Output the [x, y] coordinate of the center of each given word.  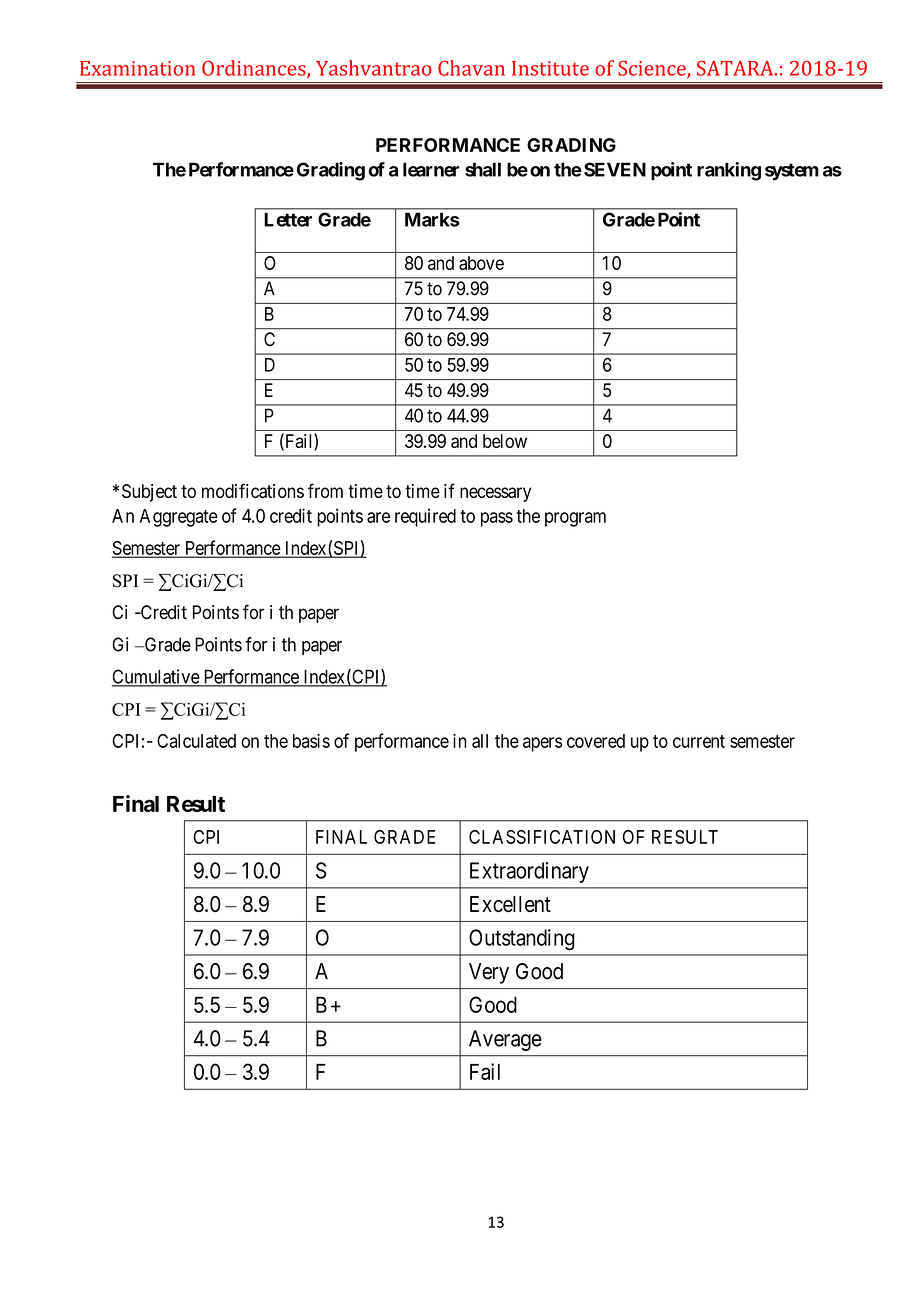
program [575, 519]
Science [653, 69]
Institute [550, 68]
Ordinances [255, 69]
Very [489, 973]
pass [497, 519]
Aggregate [179, 518]
